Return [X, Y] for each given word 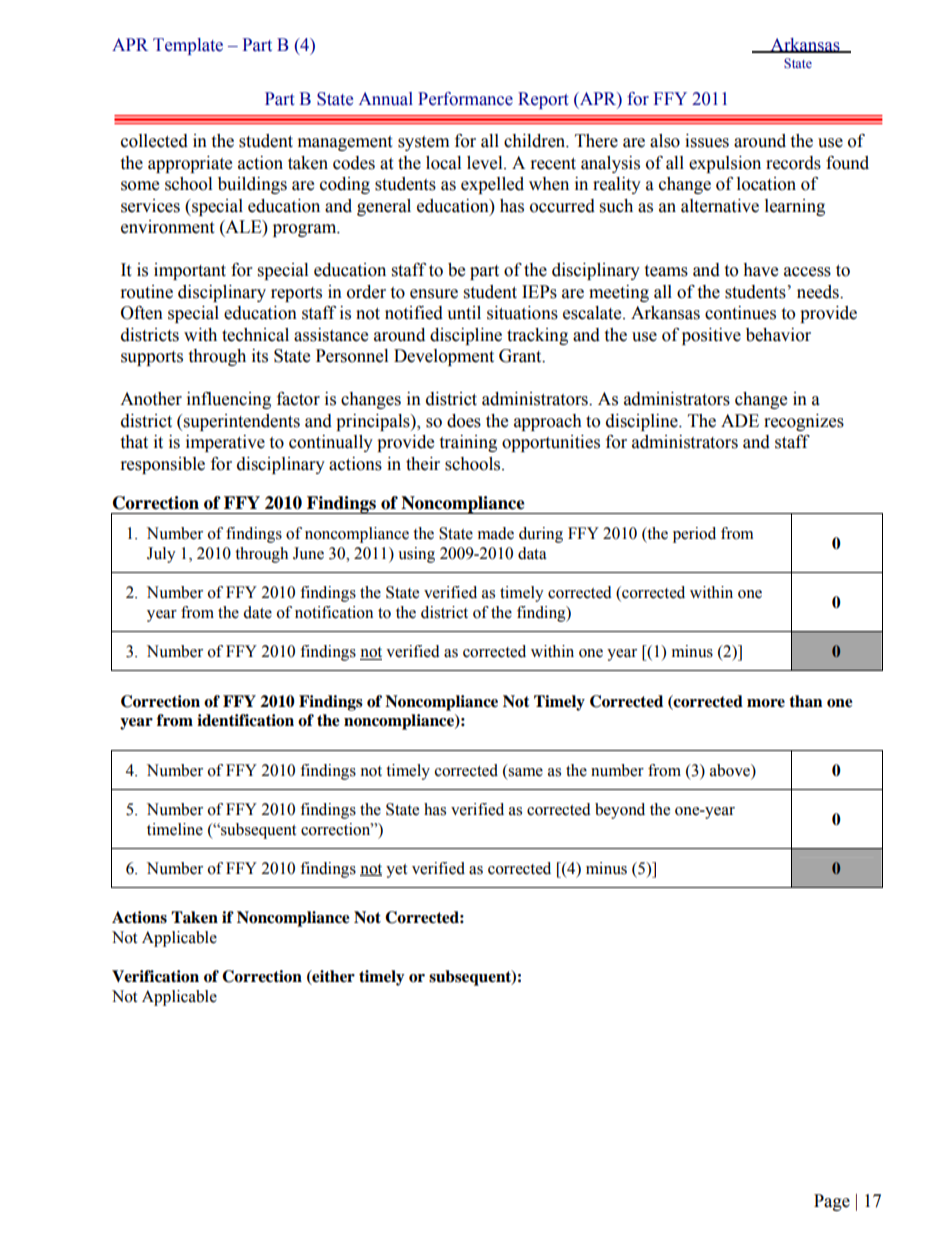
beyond [620, 811]
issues [707, 141]
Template [188, 46]
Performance [465, 99]
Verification [155, 976]
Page [832, 1202]
